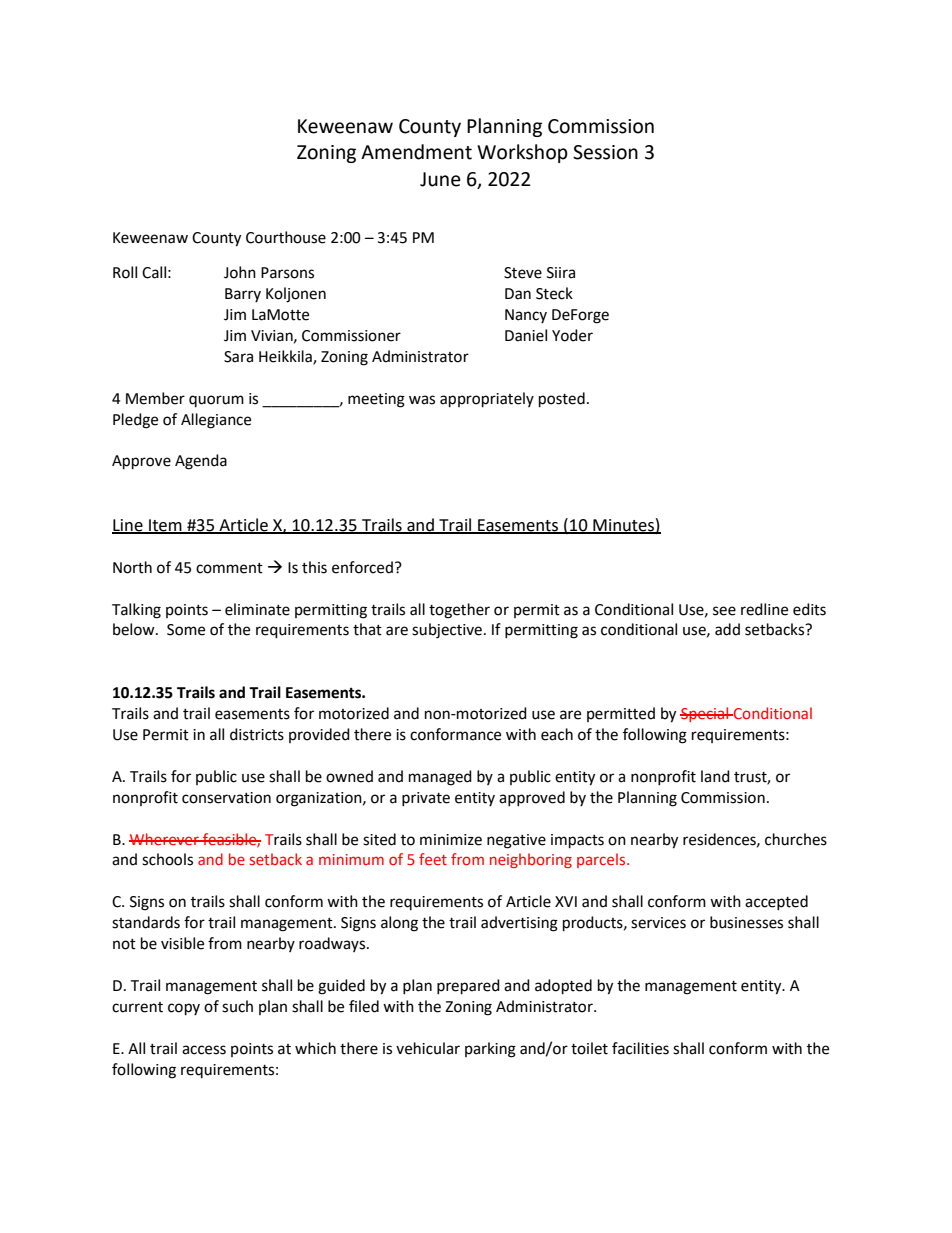 Image resolution: width=952 pixels, height=1233 pixels. What do you see at coordinates (440, 179) in the document?
I see `June` at bounding box center [440, 179].
